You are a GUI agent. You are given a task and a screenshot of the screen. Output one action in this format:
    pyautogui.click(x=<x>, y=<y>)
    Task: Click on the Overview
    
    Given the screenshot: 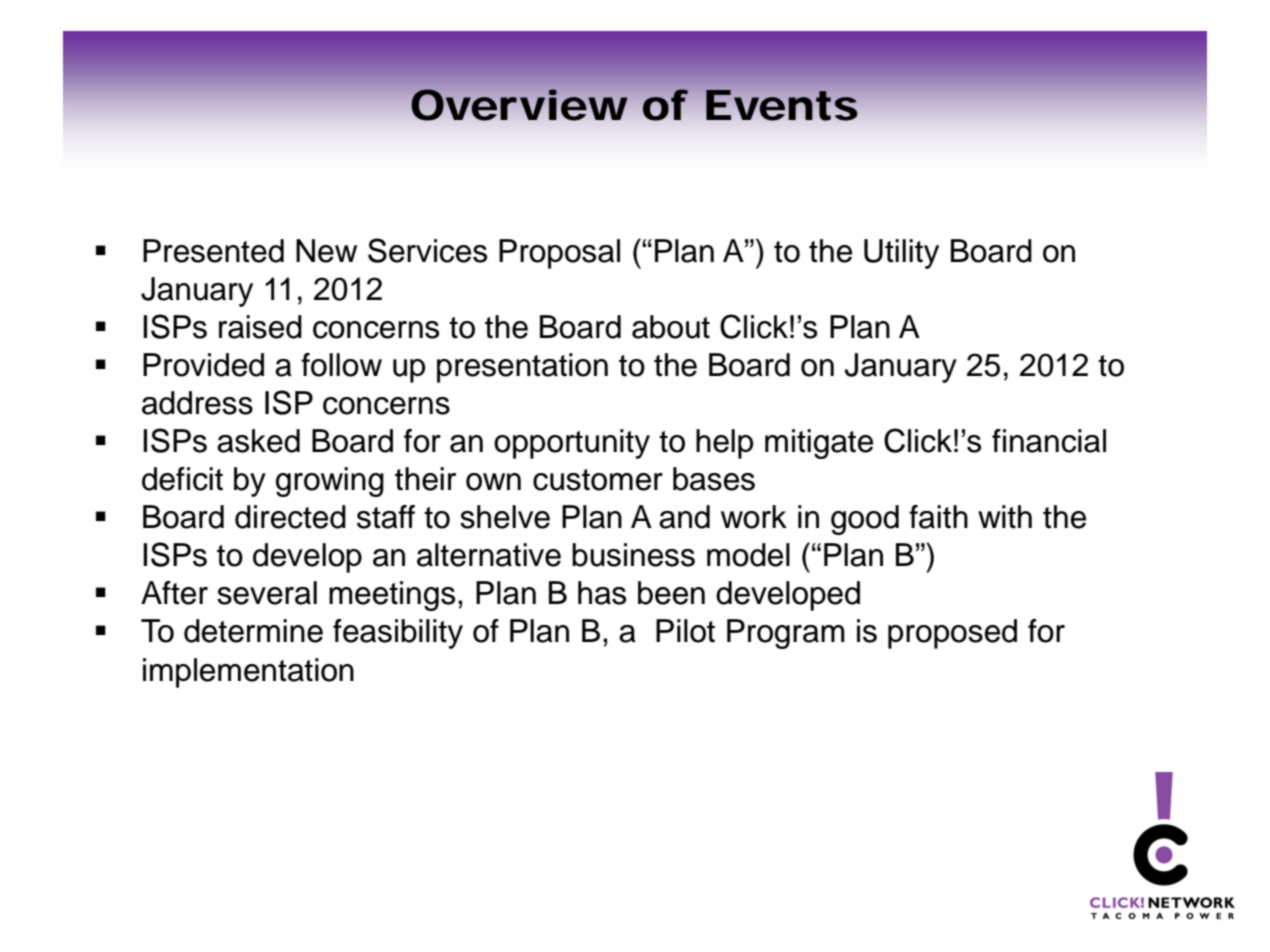 What is the action you would take?
    pyautogui.click(x=519, y=105)
